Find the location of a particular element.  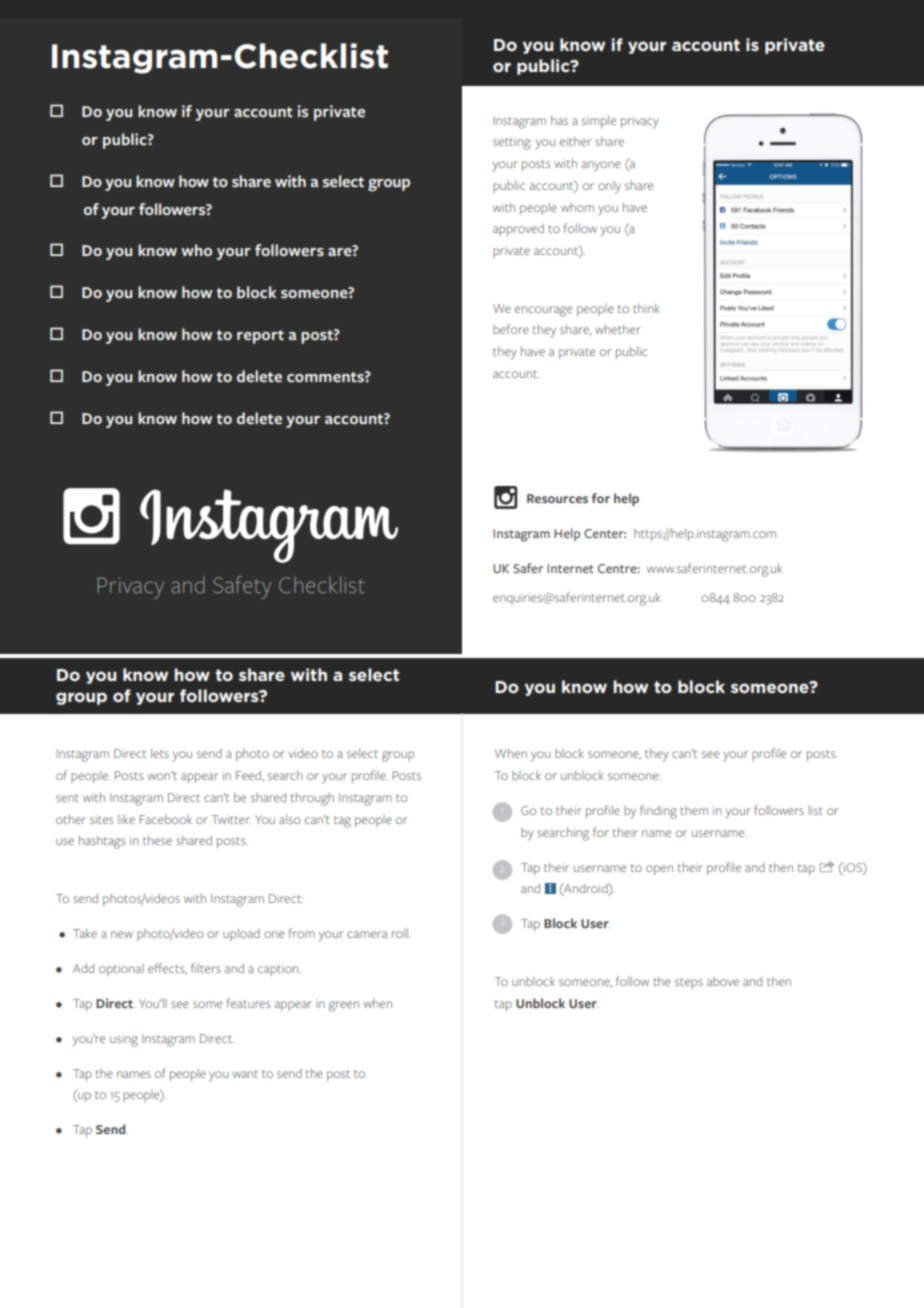

anyone is located at coordinates (601, 166).
